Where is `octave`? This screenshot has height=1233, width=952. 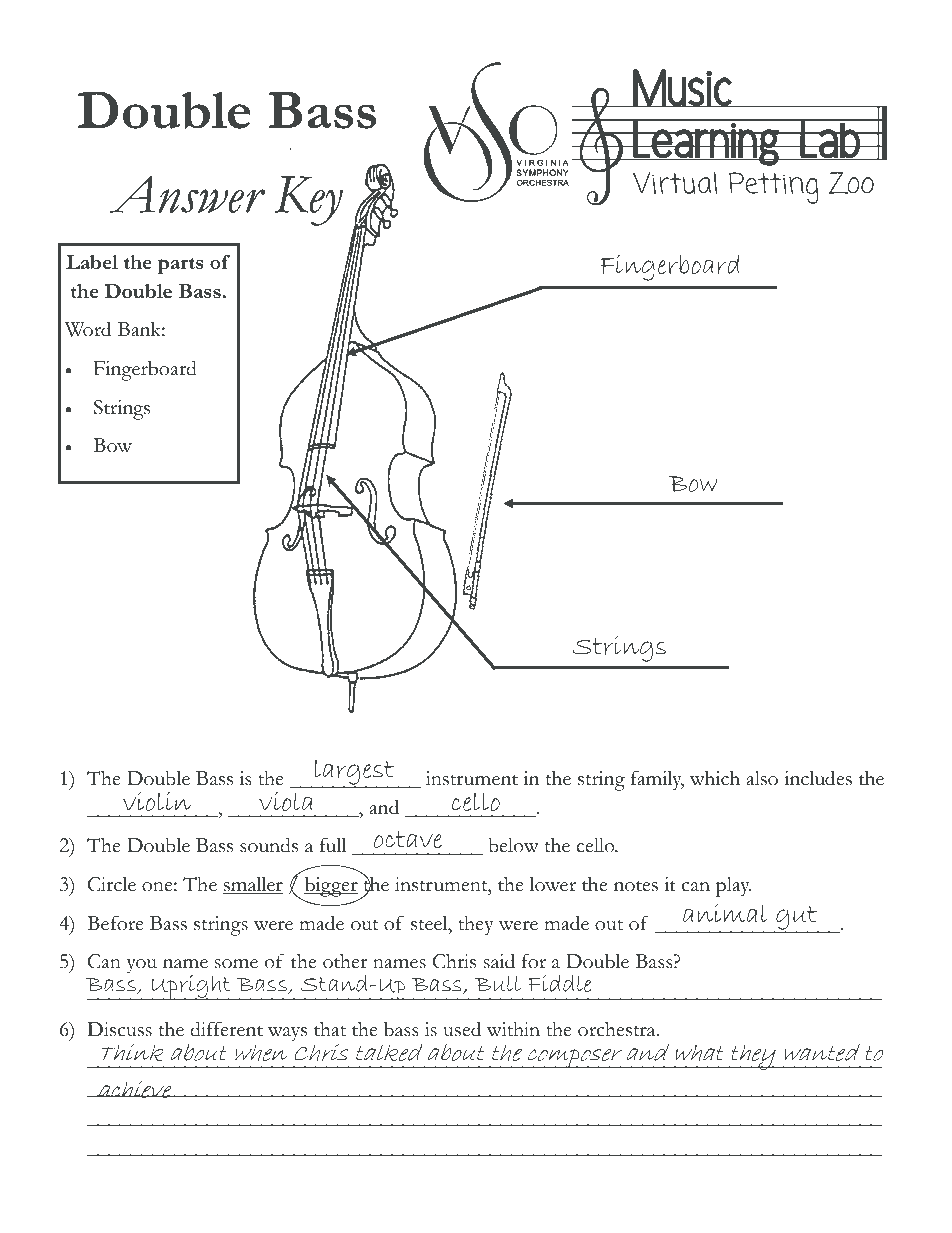 octave is located at coordinates (408, 840).
